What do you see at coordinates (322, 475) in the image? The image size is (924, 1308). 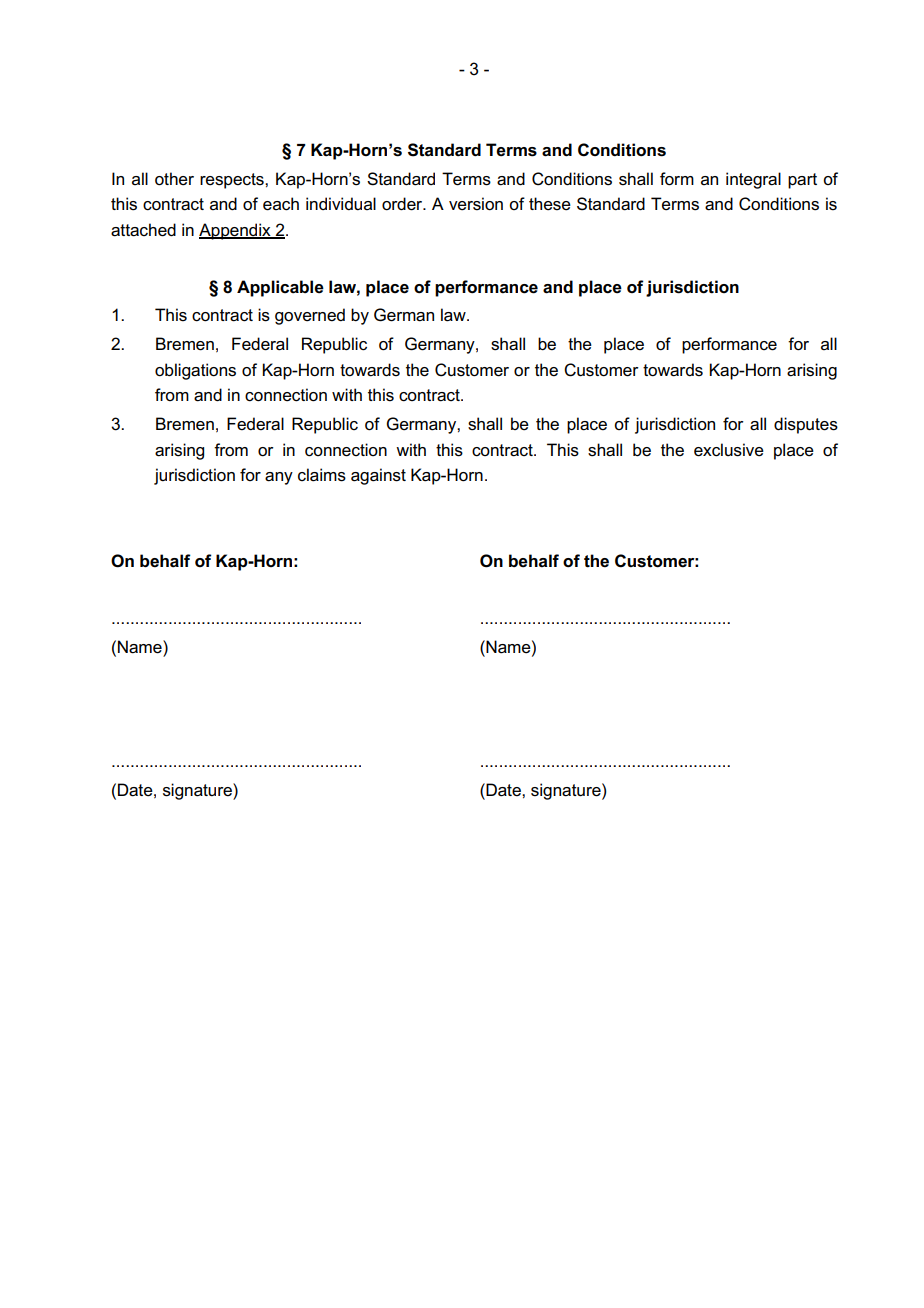 I see `claims` at bounding box center [322, 475].
